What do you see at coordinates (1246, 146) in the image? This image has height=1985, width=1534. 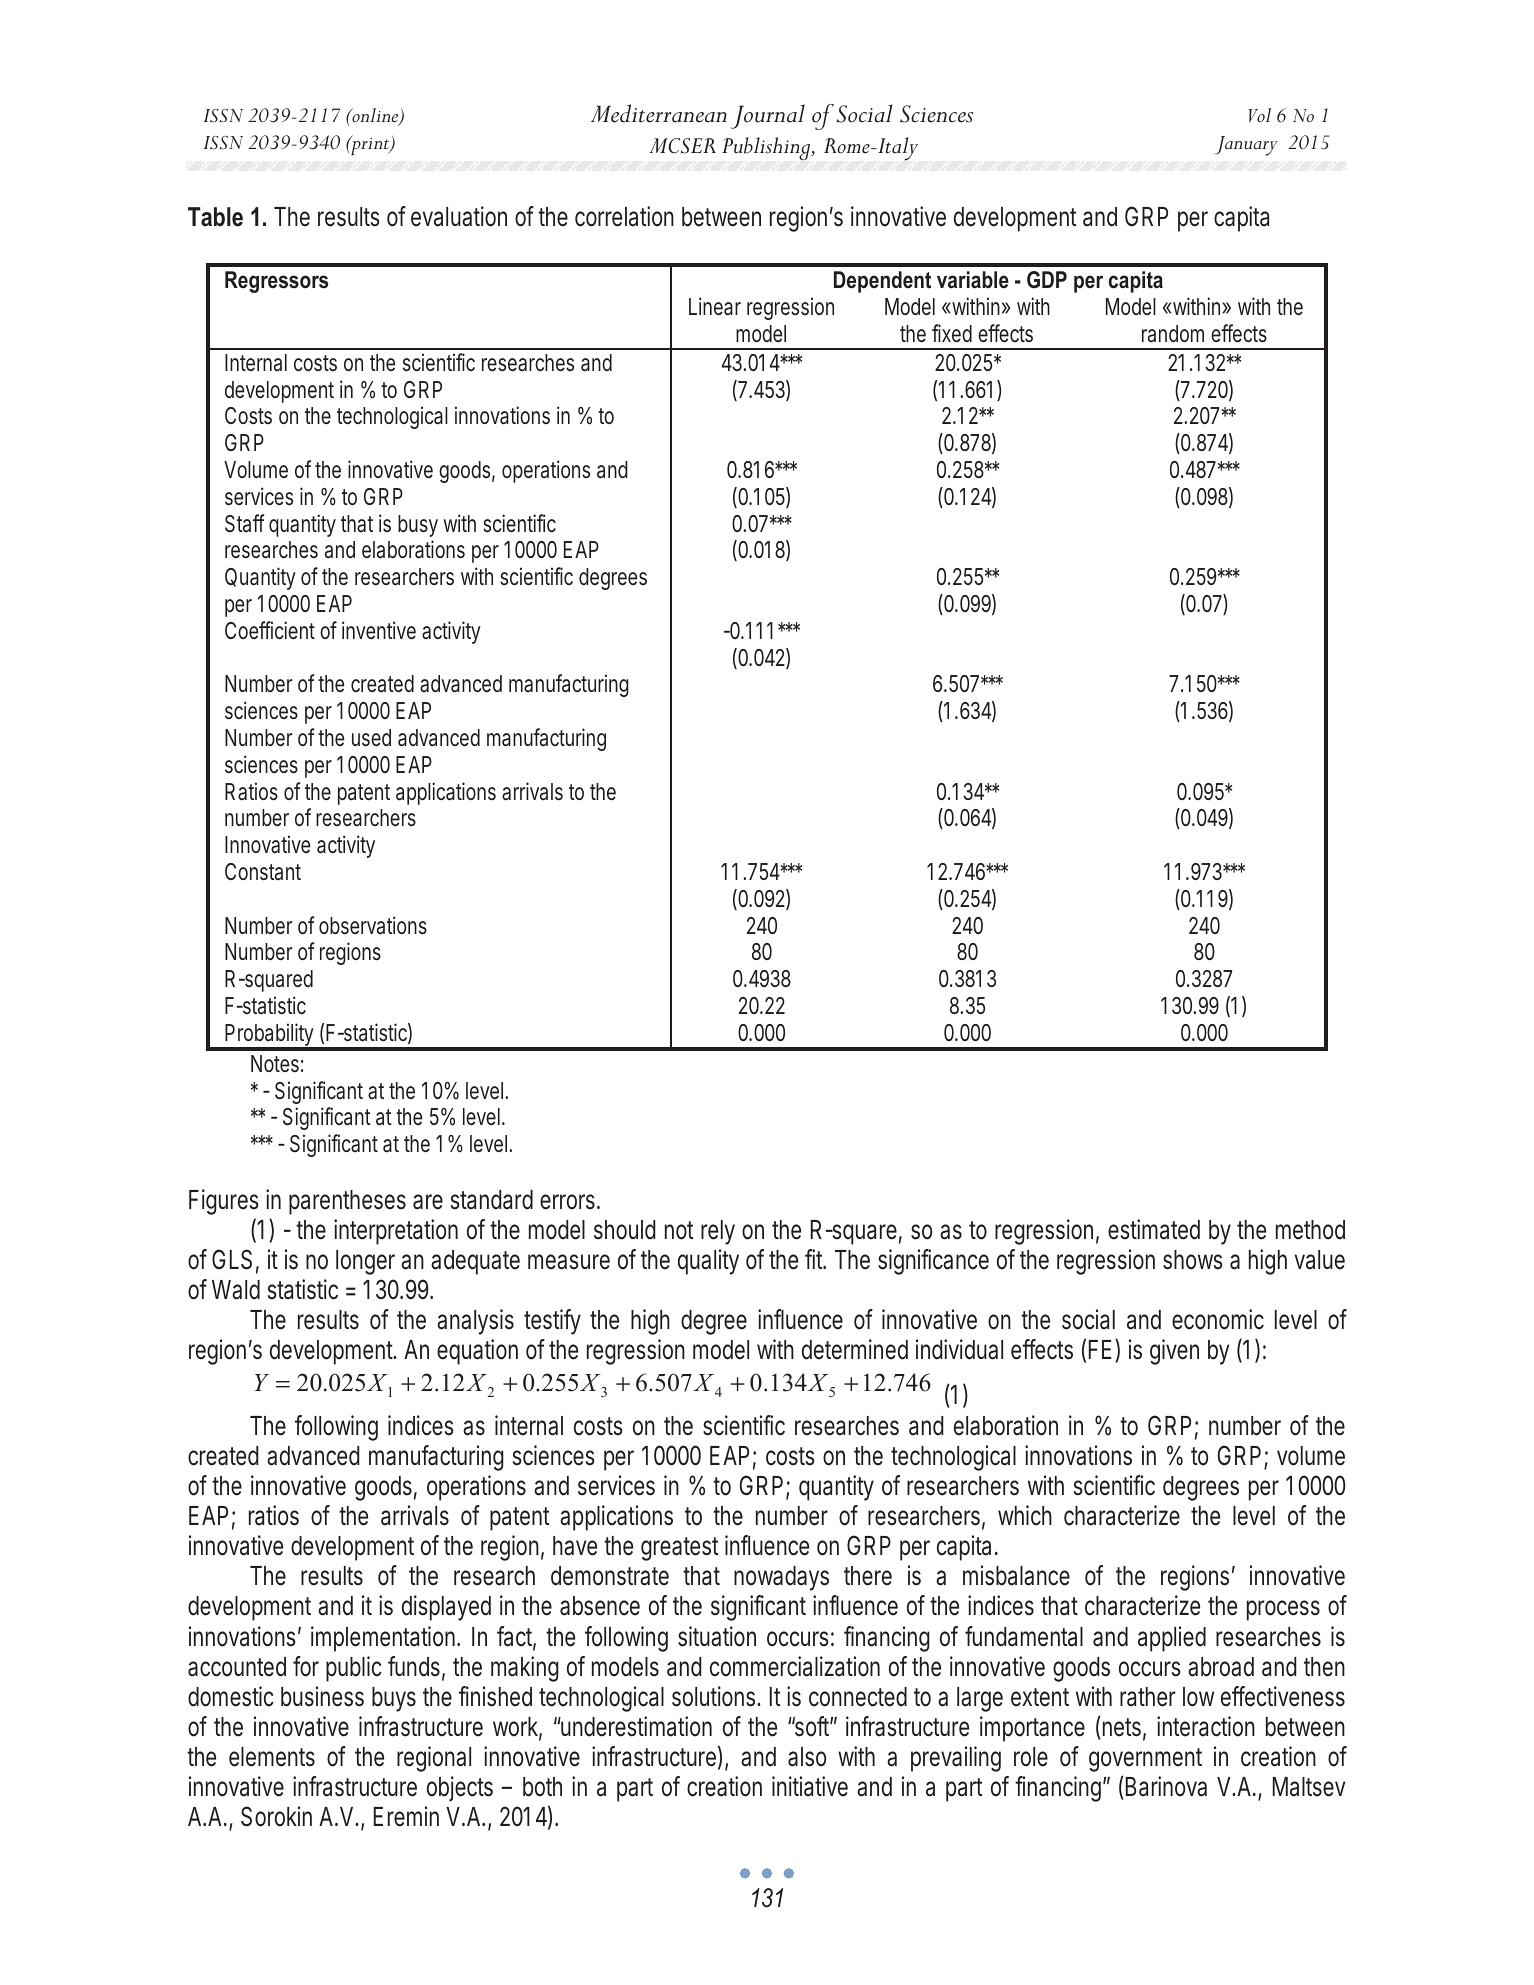 I see `January` at bounding box center [1246, 146].
